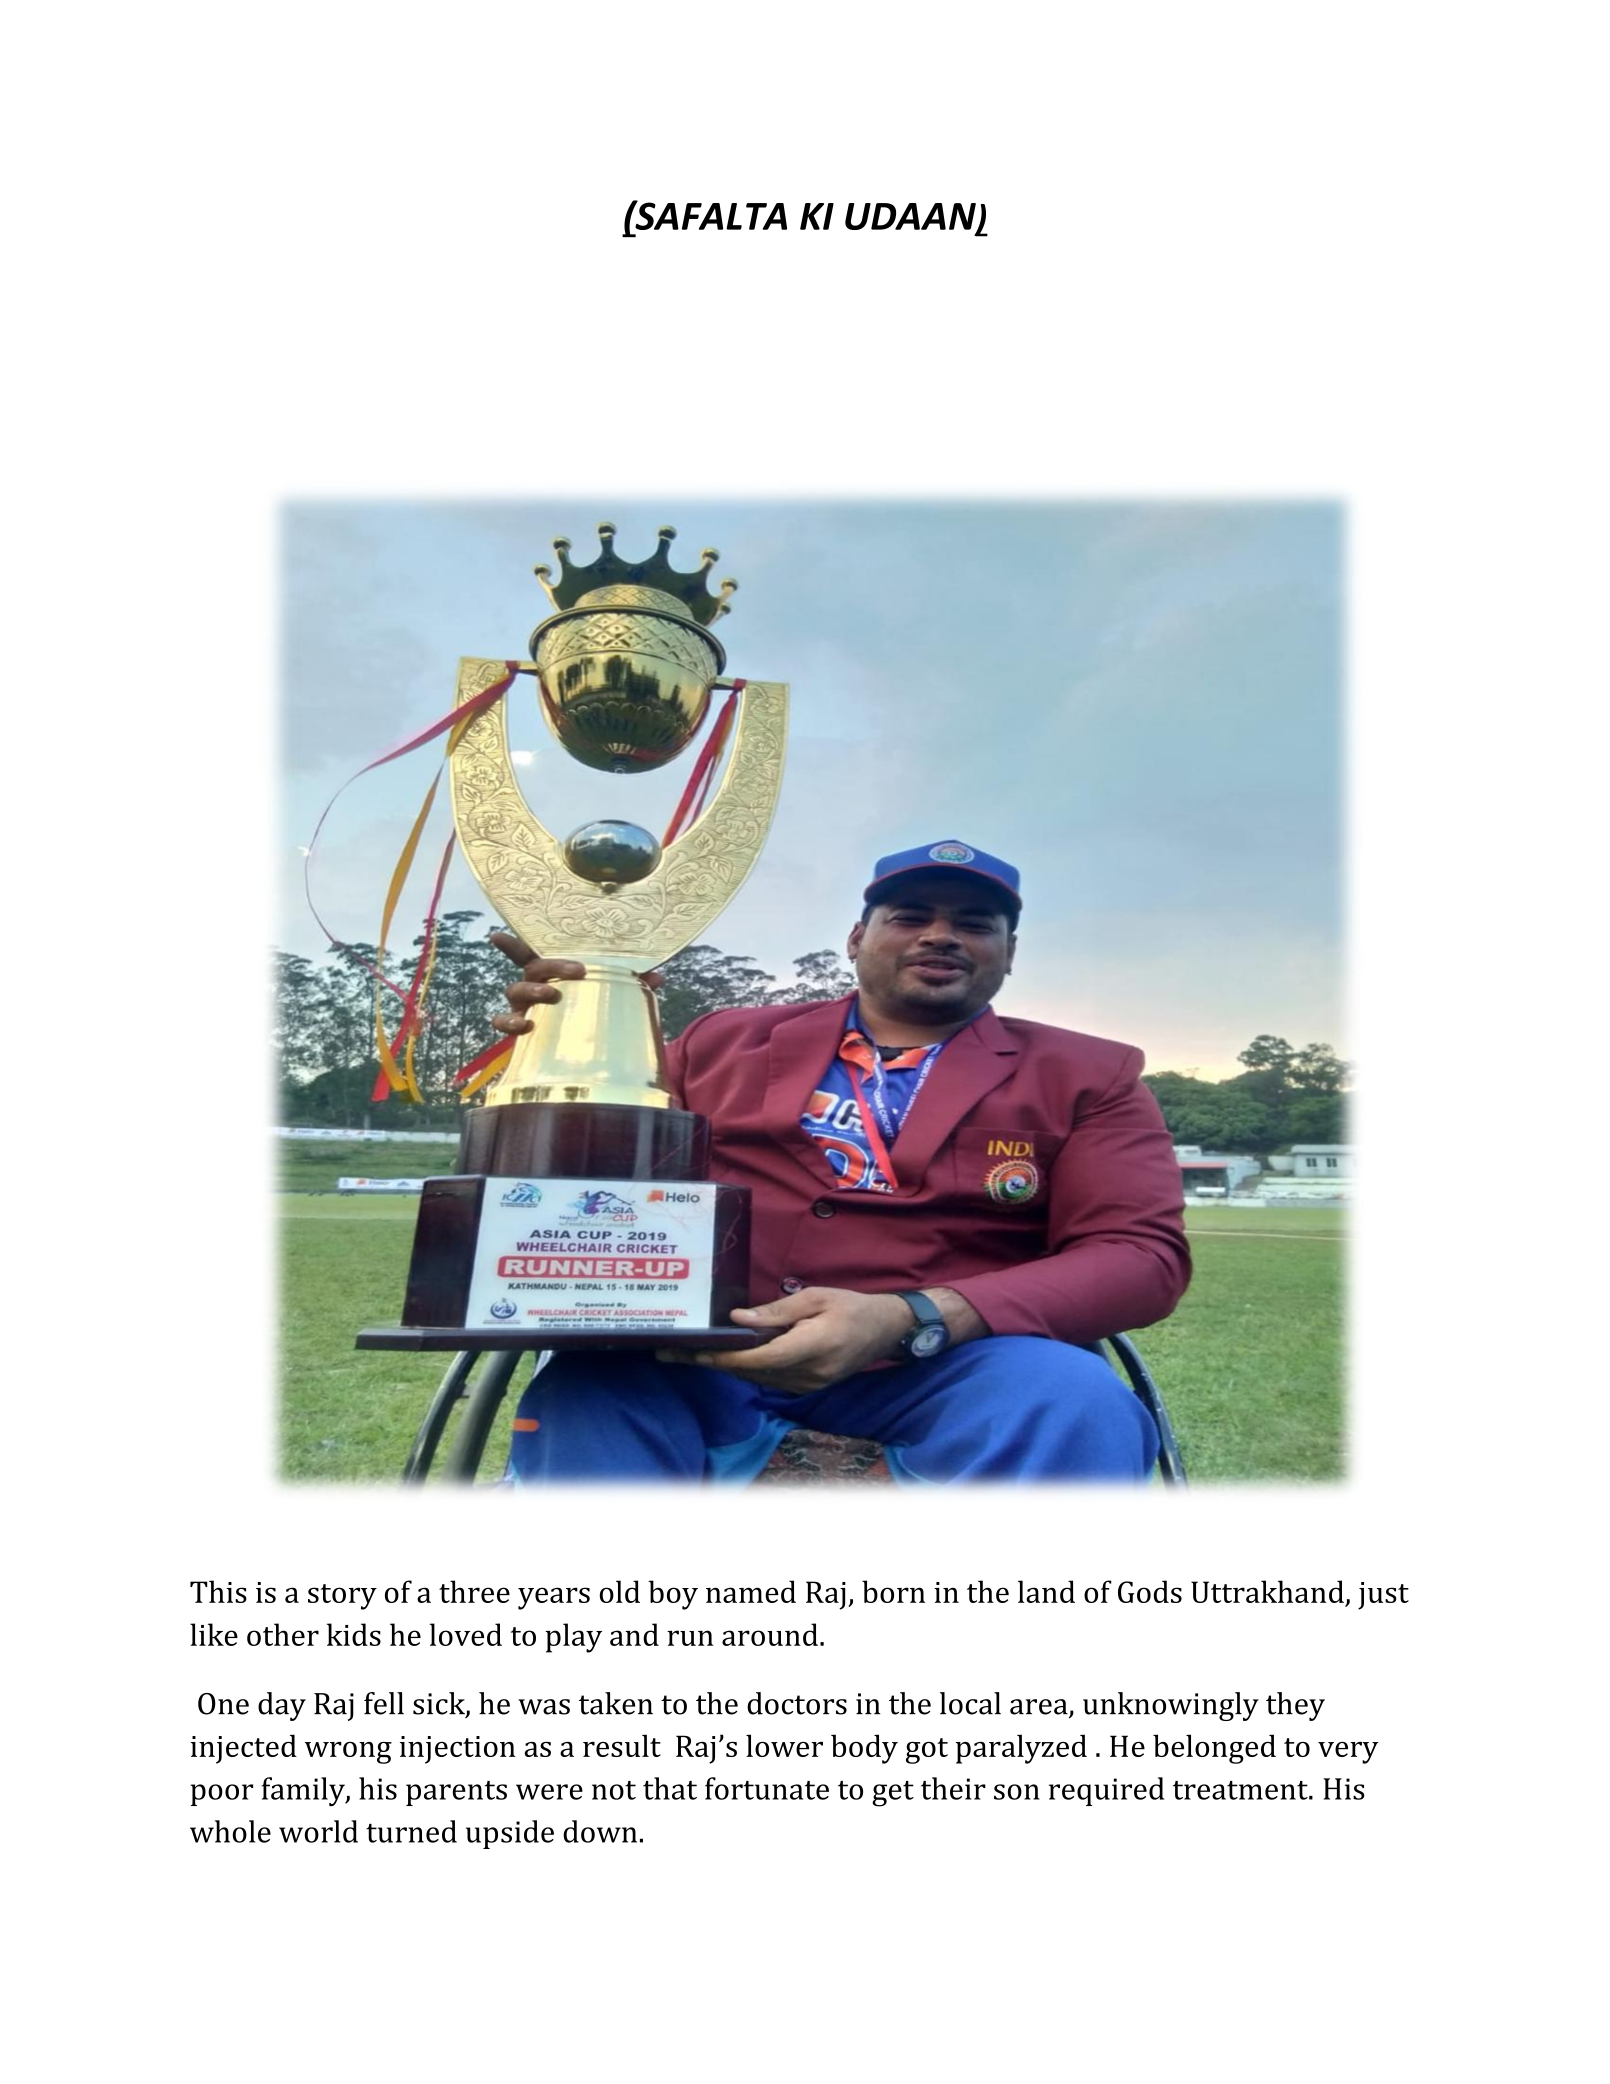 This page has height=2084, width=1610. Describe the element at coordinates (1295, 1706) in the page. I see `they` at that location.
